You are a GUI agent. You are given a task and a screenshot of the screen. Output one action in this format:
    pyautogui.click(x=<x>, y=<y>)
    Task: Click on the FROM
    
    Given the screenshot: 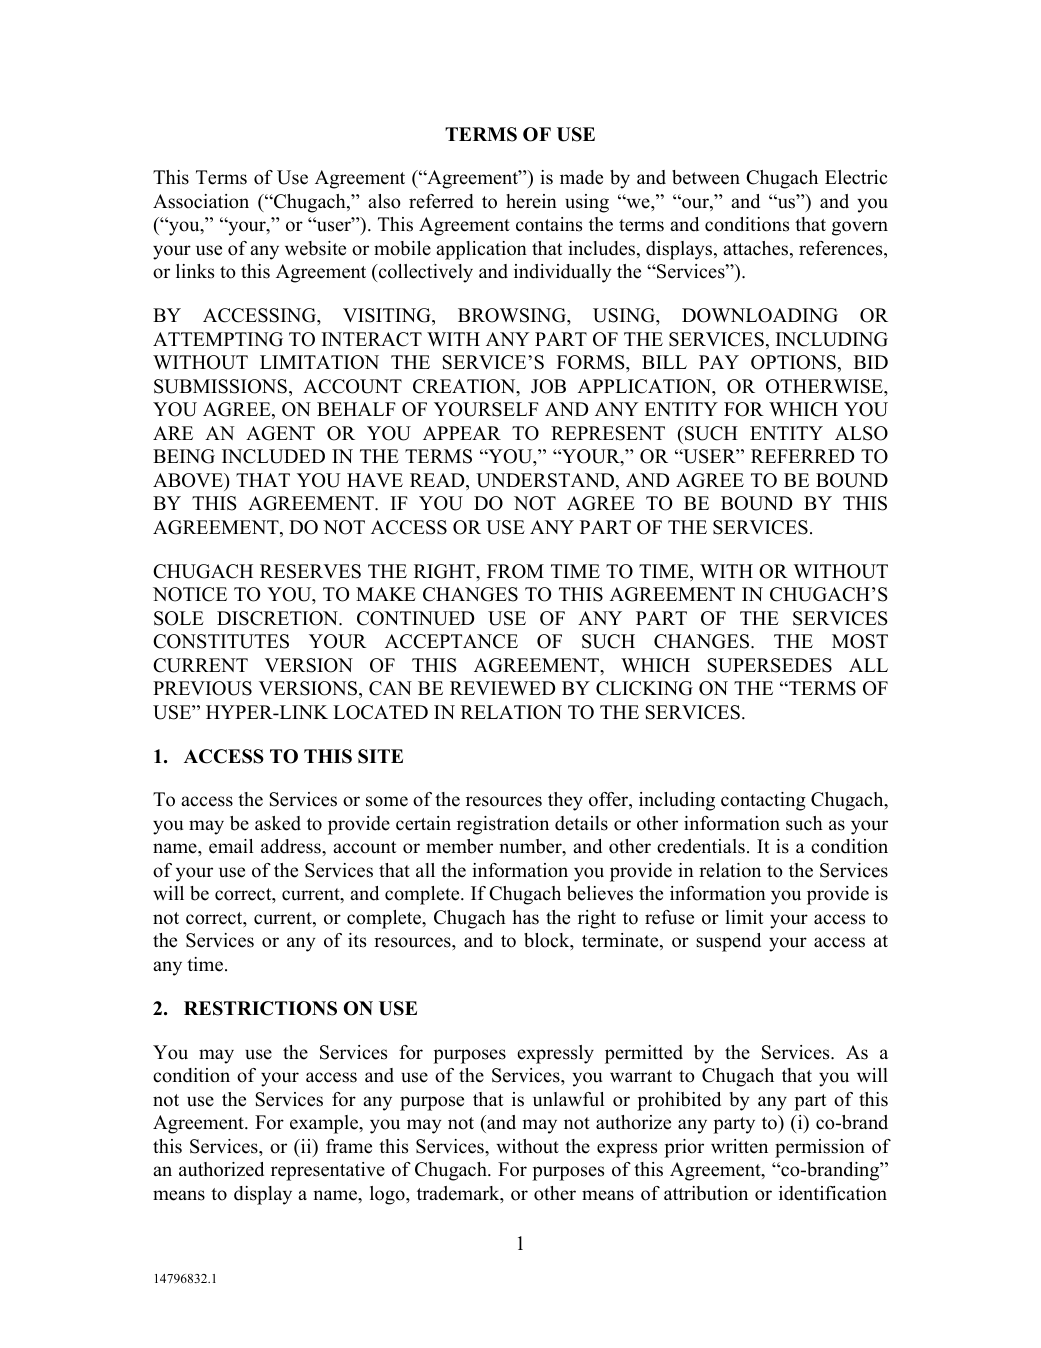 What is the action you would take?
    pyautogui.click(x=515, y=571)
